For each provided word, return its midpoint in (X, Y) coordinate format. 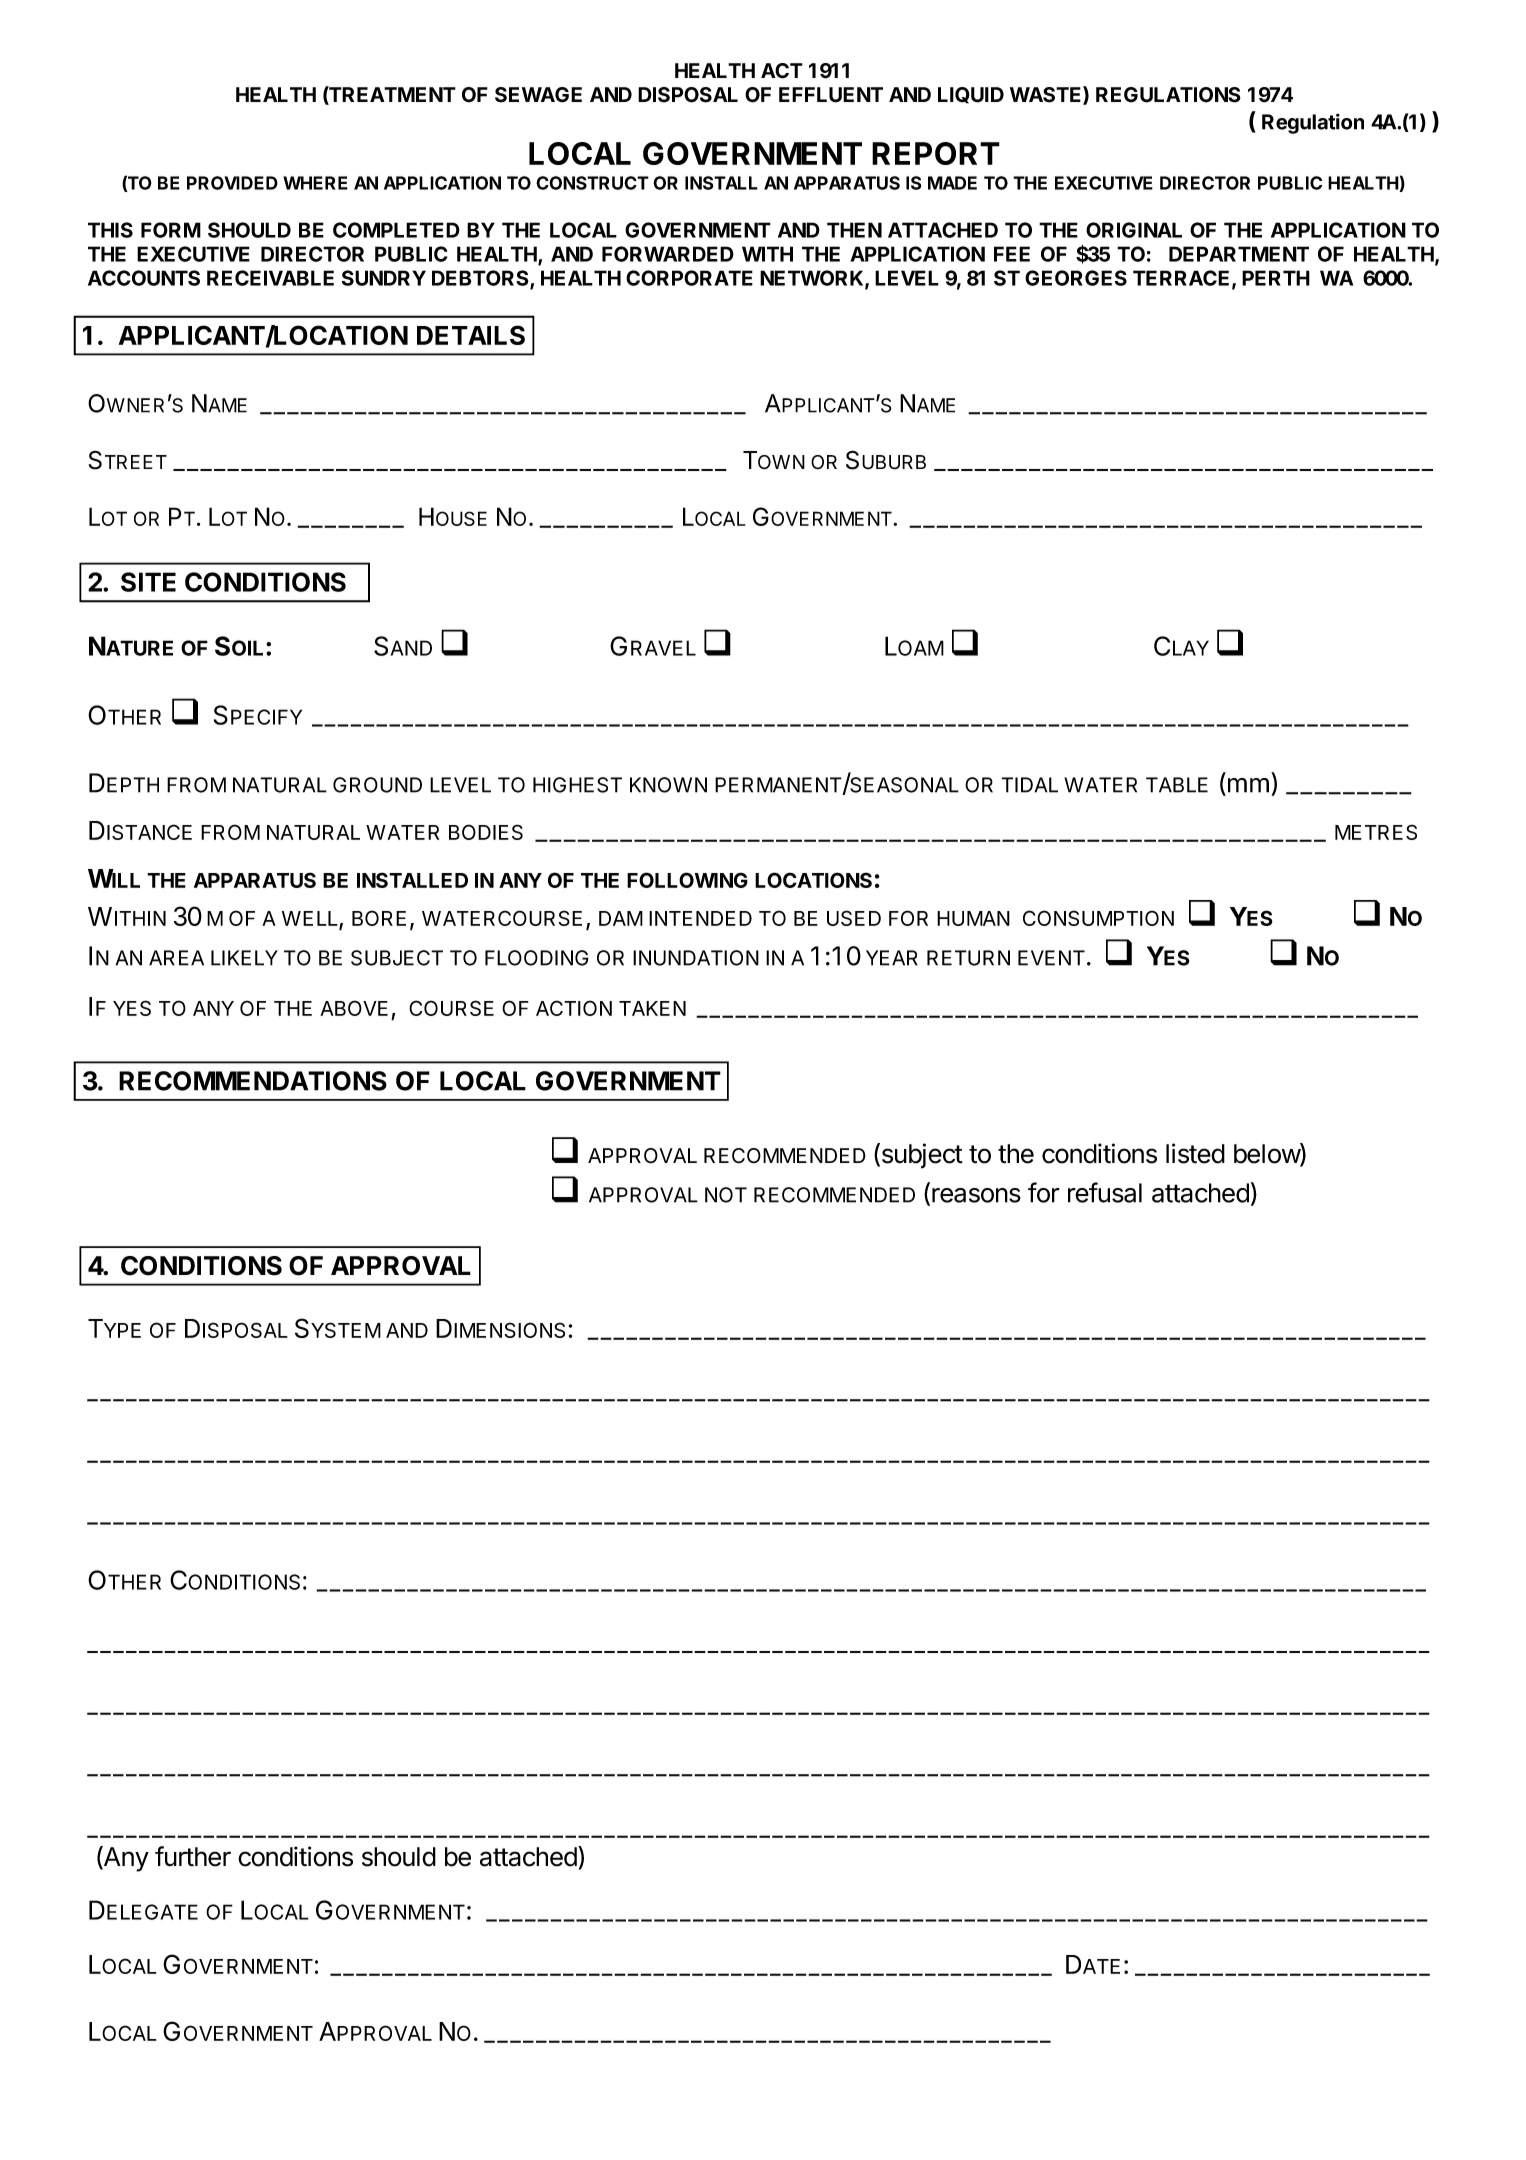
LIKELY (244, 958)
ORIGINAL (1134, 230)
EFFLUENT (831, 95)
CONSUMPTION (1098, 918)
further (193, 1856)
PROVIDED (232, 183)
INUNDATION (696, 958)
